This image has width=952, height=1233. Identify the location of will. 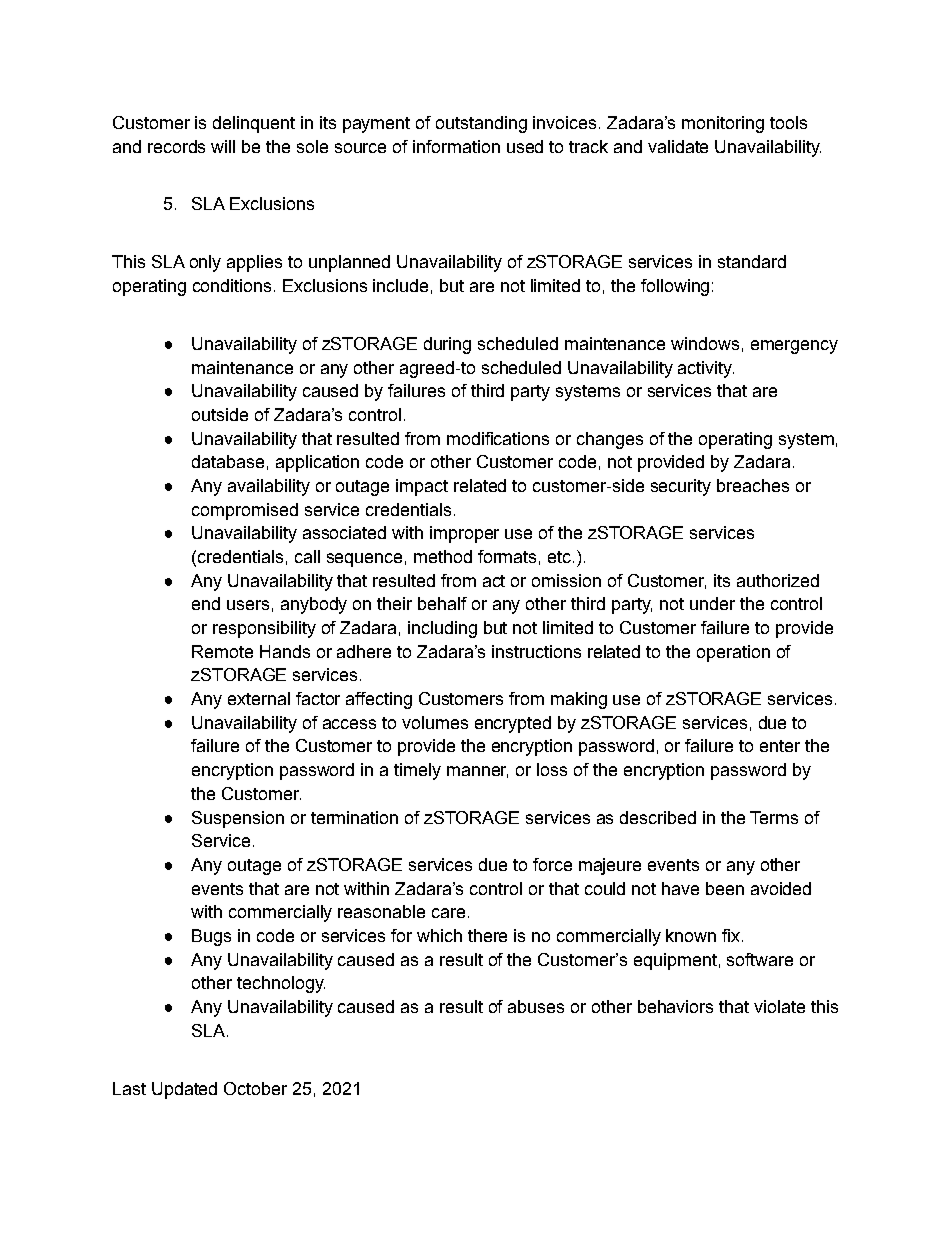
(223, 146).
